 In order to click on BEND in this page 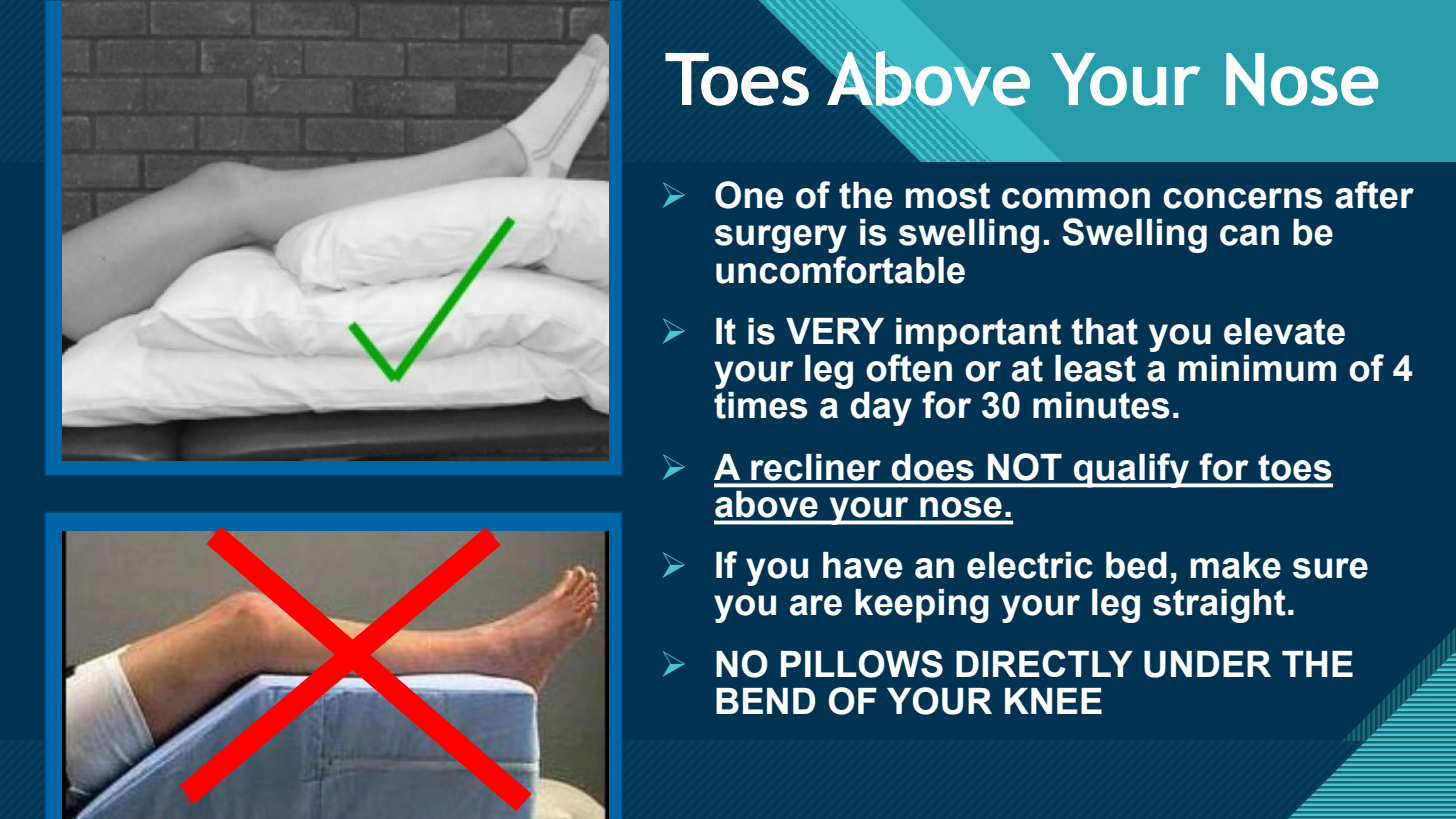, I will do `click(766, 701)`.
